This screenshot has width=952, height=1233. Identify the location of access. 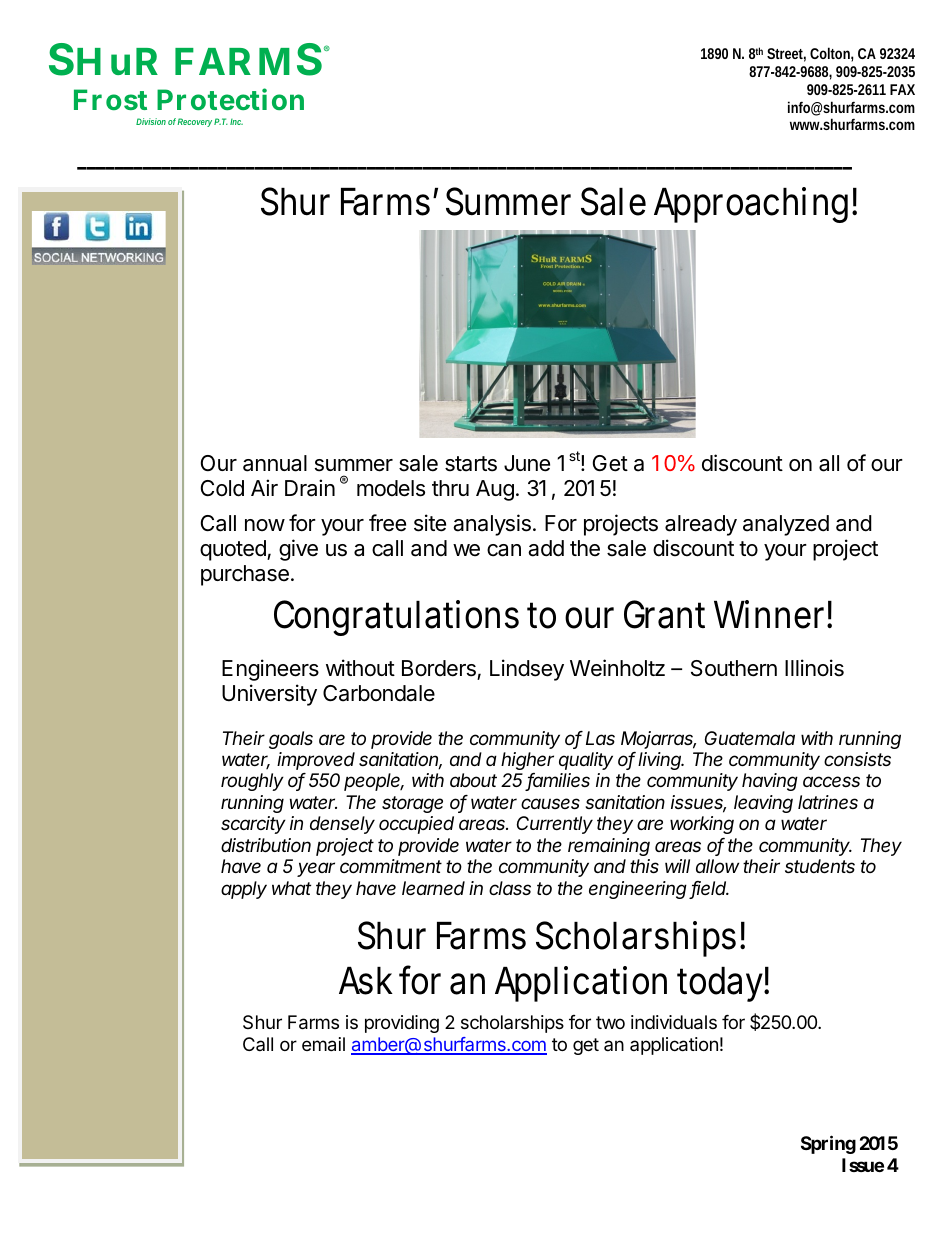
(831, 781).
